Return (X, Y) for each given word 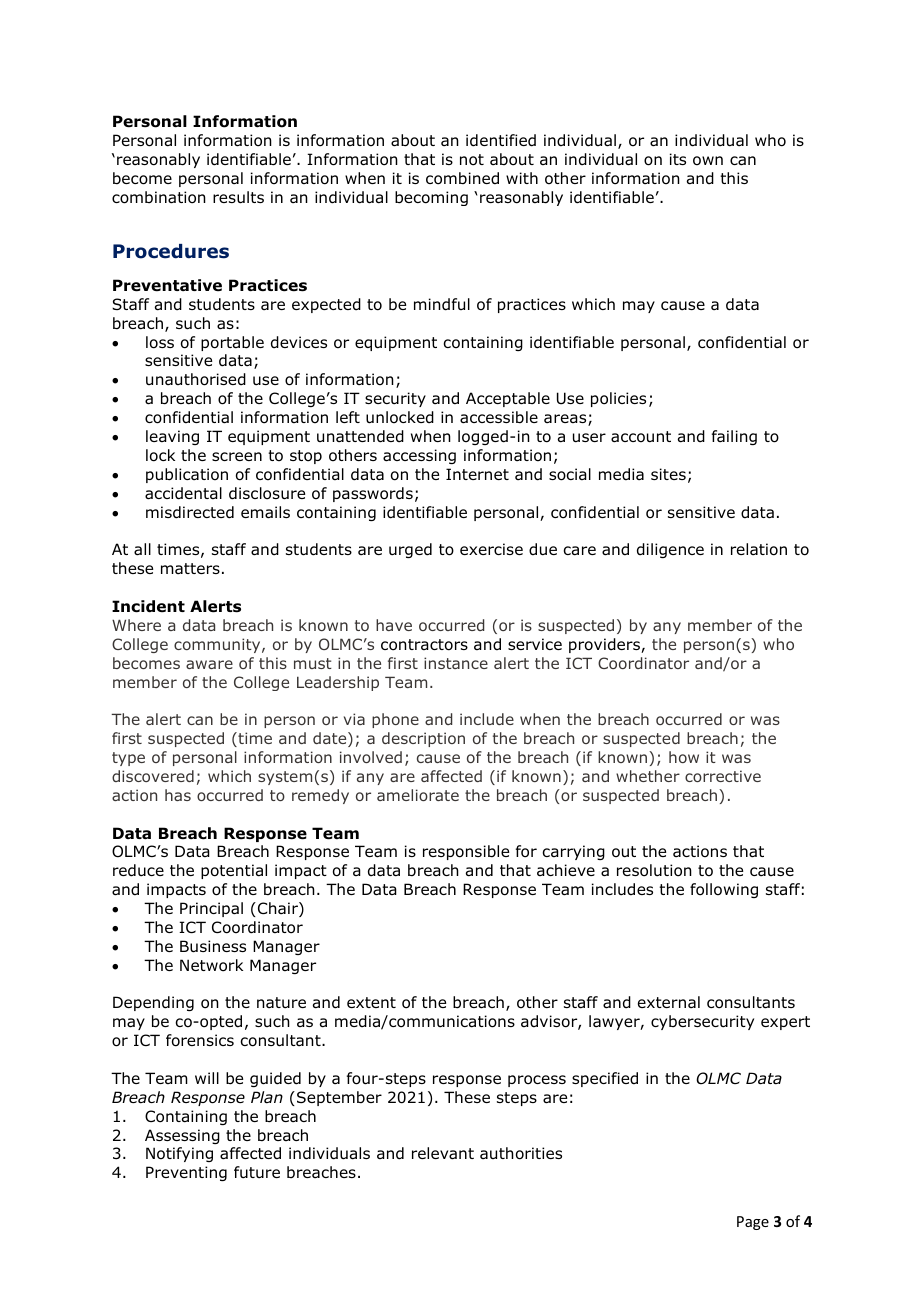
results (238, 197)
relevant (443, 1153)
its (678, 159)
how (684, 757)
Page (753, 1223)
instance (456, 663)
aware (209, 664)
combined (462, 178)
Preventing (186, 1173)
